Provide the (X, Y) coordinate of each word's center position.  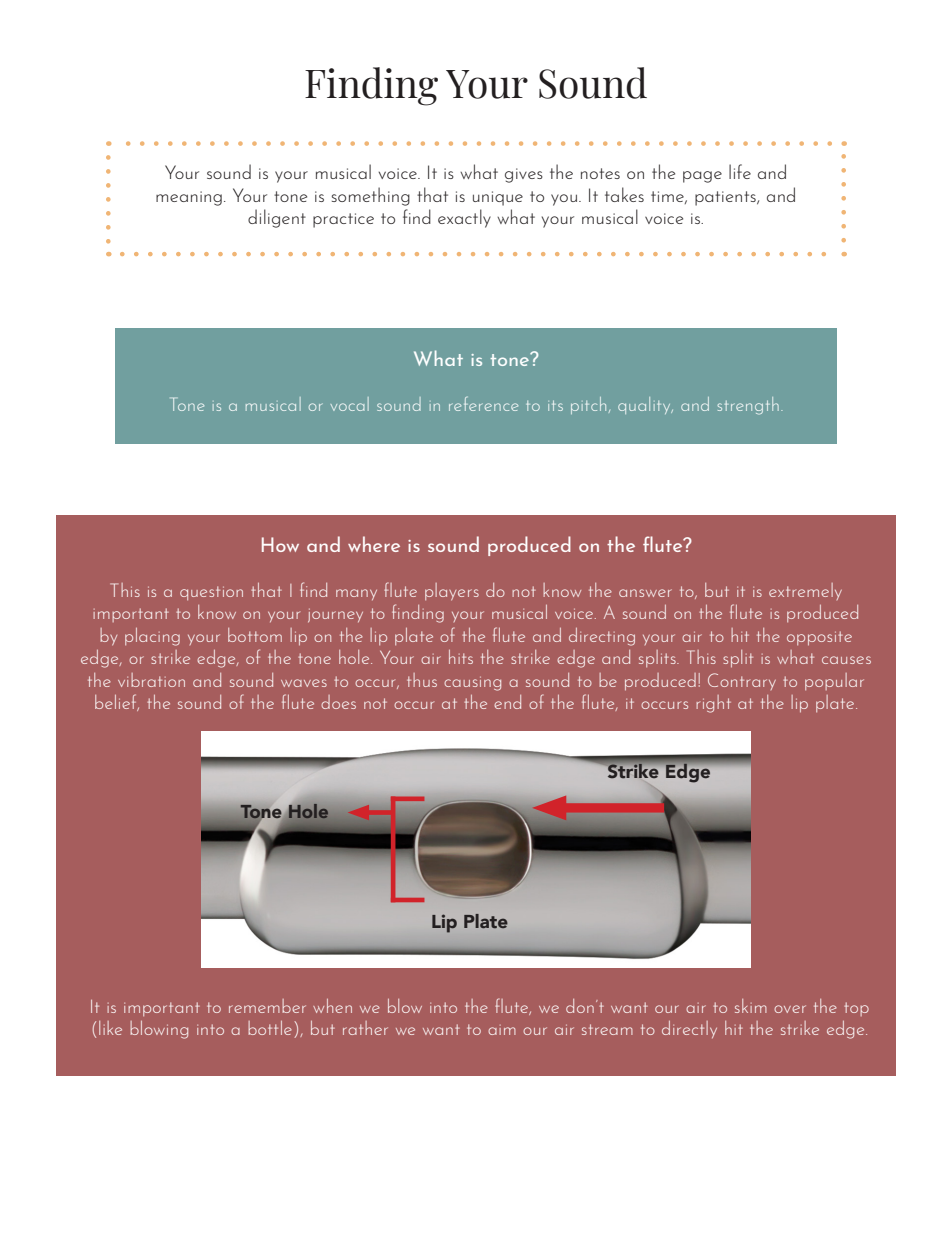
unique (498, 198)
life (740, 171)
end (507, 702)
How (280, 544)
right (713, 704)
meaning (189, 198)
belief (117, 702)
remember (267, 1006)
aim (502, 1030)
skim (751, 1006)
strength (748, 406)
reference (483, 404)
